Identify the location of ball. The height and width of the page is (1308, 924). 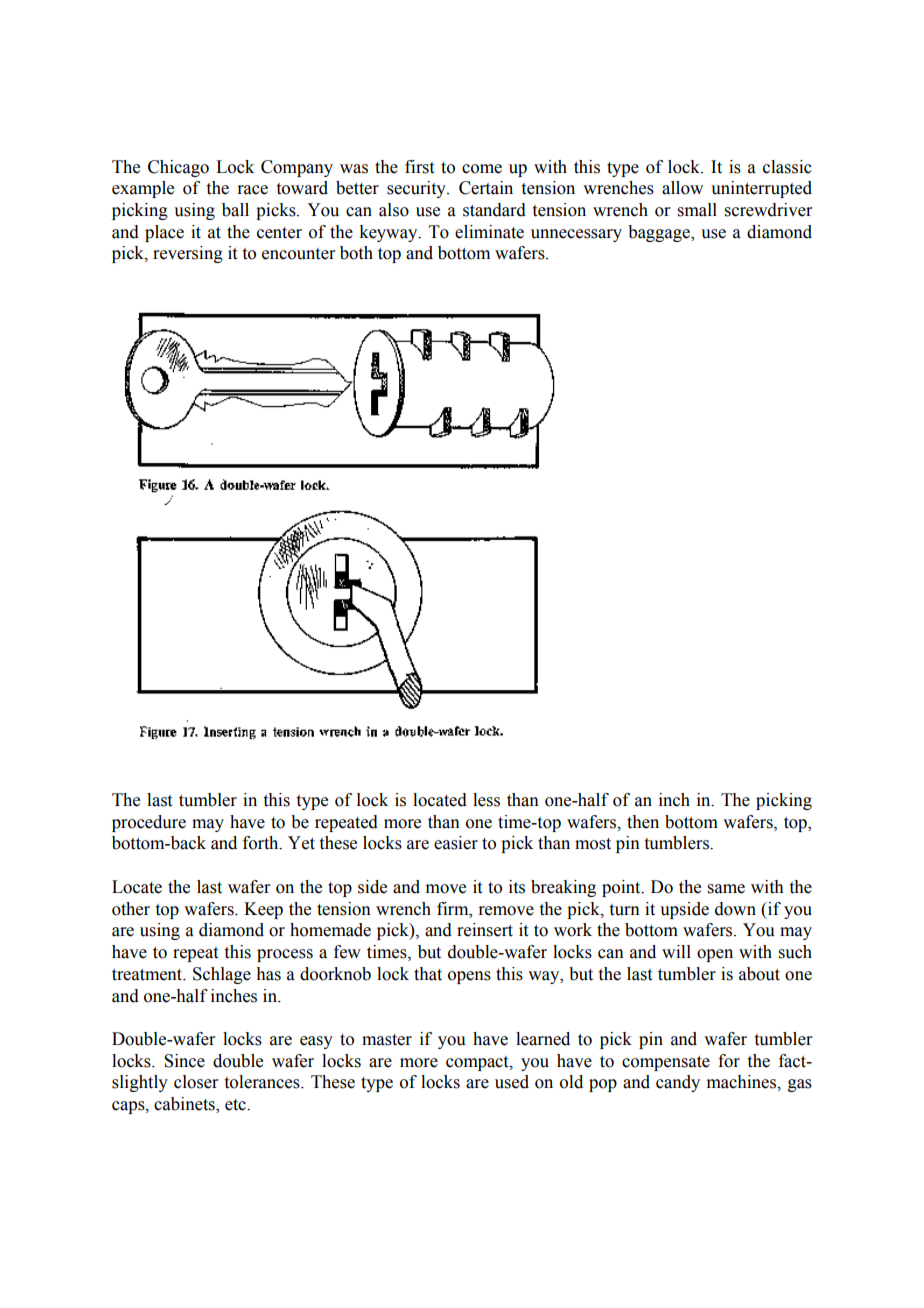
(235, 210).
